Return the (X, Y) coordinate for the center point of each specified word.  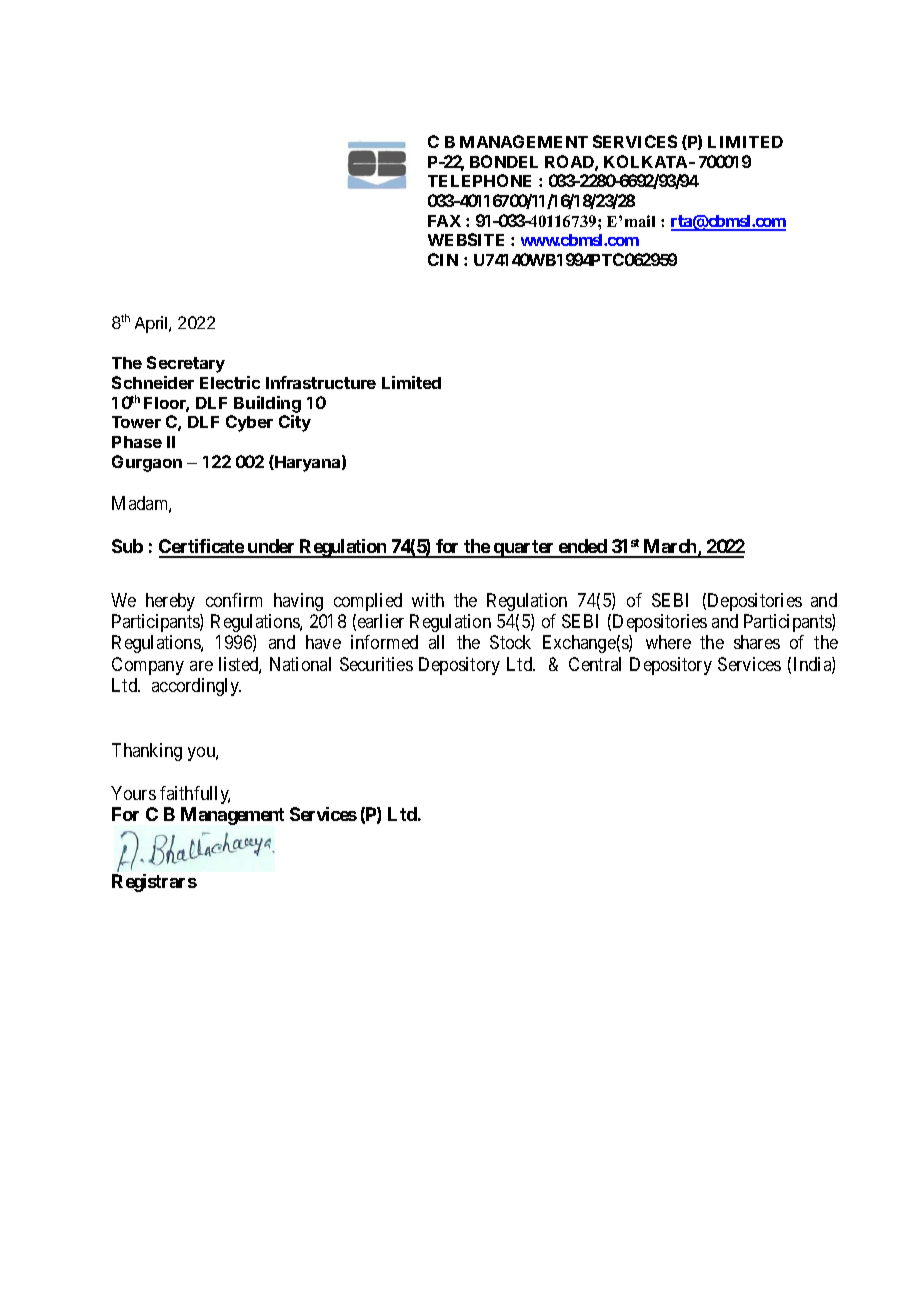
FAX (444, 221)
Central (595, 664)
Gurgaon (147, 463)
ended (583, 548)
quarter (524, 549)
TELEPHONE (479, 180)
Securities (376, 664)
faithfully (195, 795)
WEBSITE (466, 239)
